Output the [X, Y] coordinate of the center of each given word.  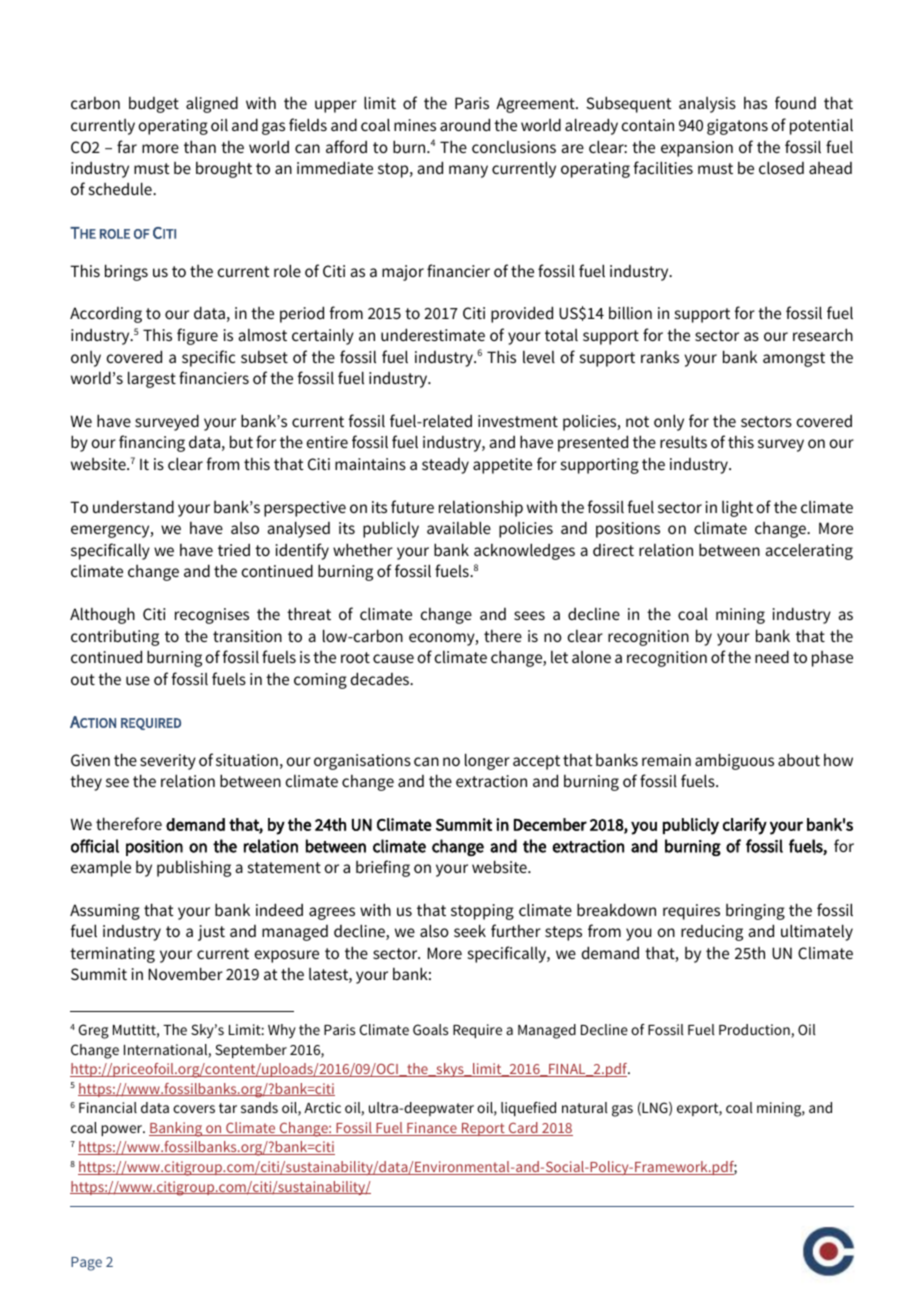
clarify [745, 826]
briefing [383, 868]
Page [86, 1264]
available [459, 527]
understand [133, 506]
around [465, 124]
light [737, 508]
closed [781, 167]
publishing [194, 868]
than [200, 146]
